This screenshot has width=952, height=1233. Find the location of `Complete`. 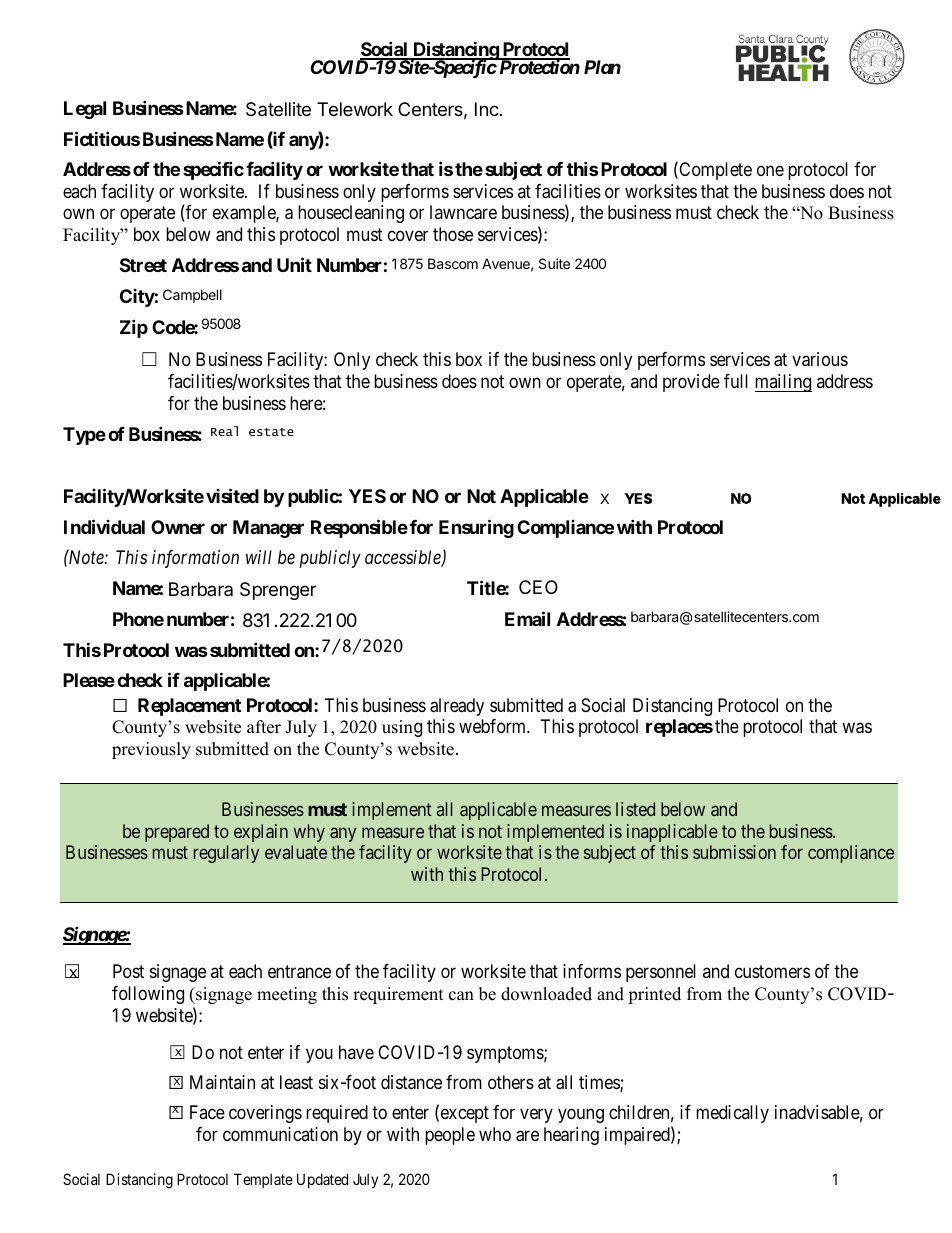

Complete is located at coordinates (714, 171).
